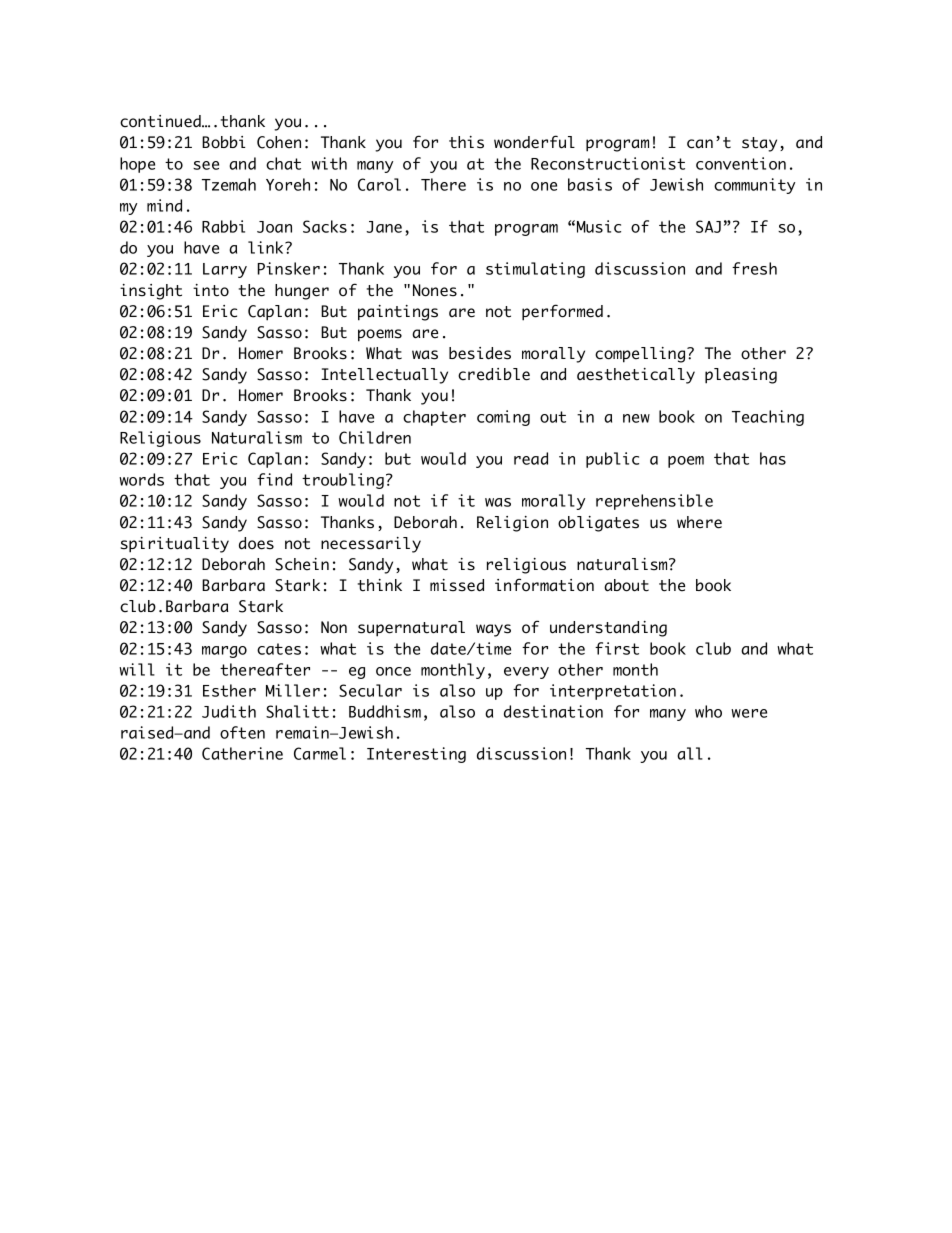 The width and height of the page is (952, 1233). I want to click on where, so click(699, 522).
